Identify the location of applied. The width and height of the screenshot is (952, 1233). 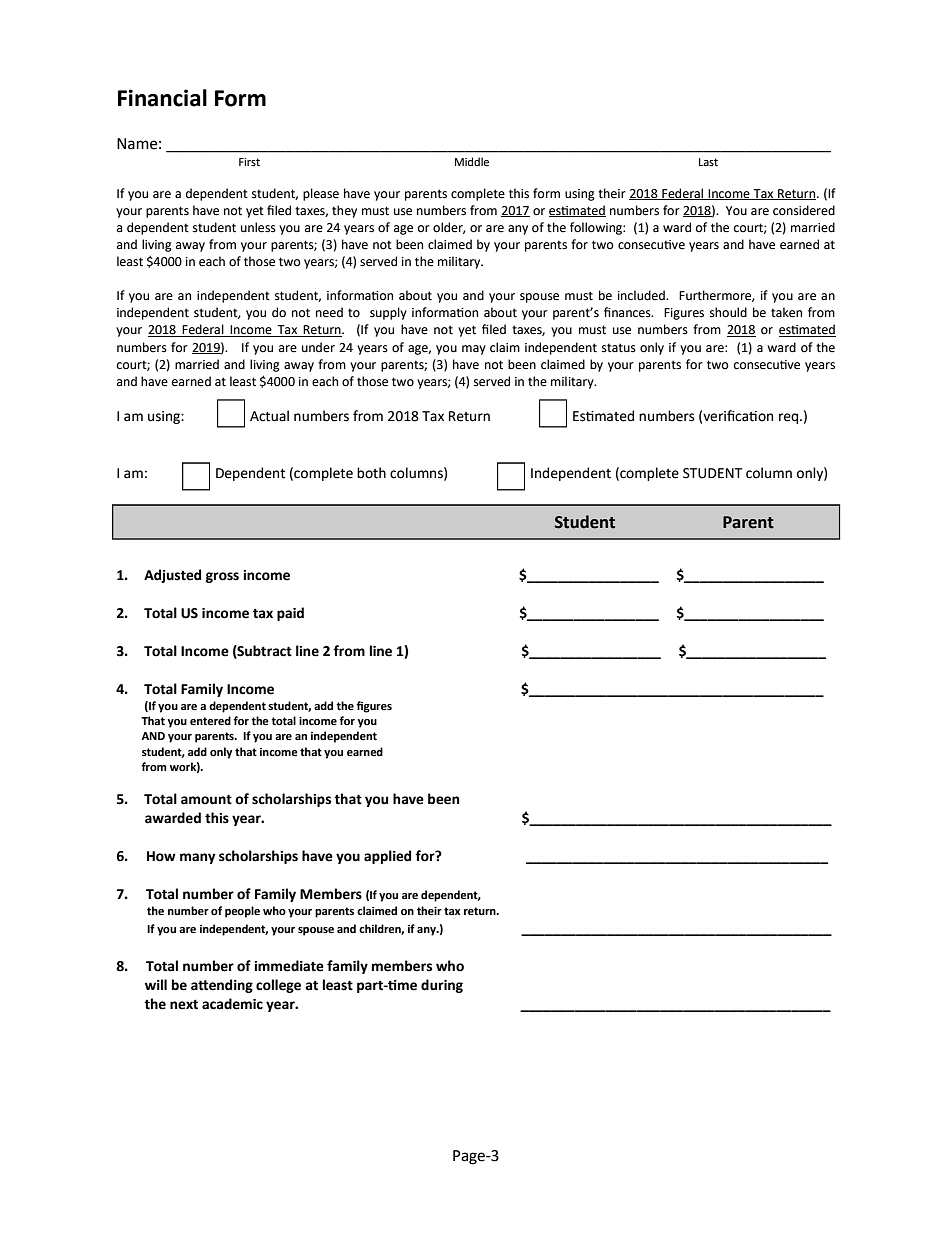
(387, 857).
